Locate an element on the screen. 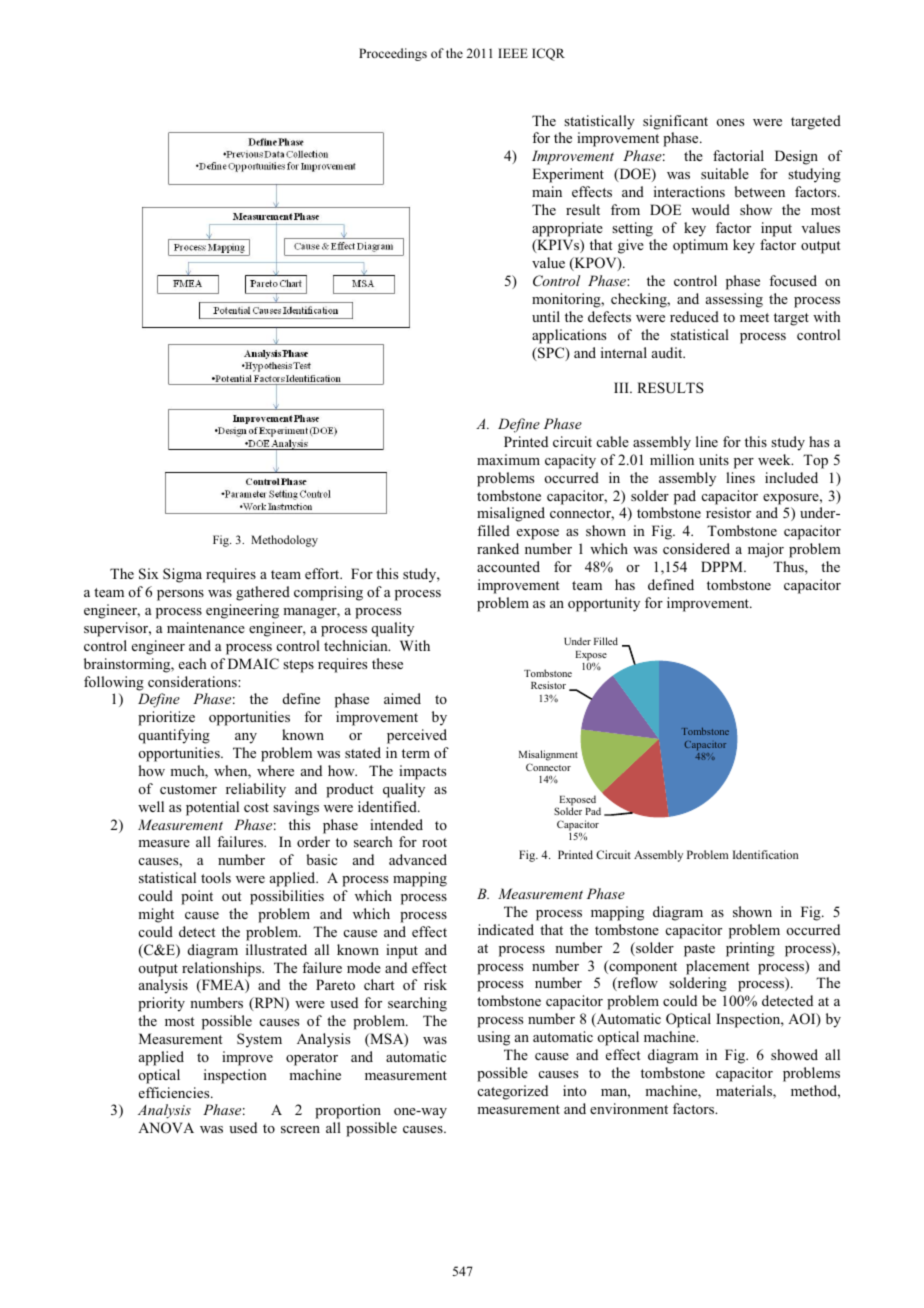  maximum is located at coordinates (508, 459).
